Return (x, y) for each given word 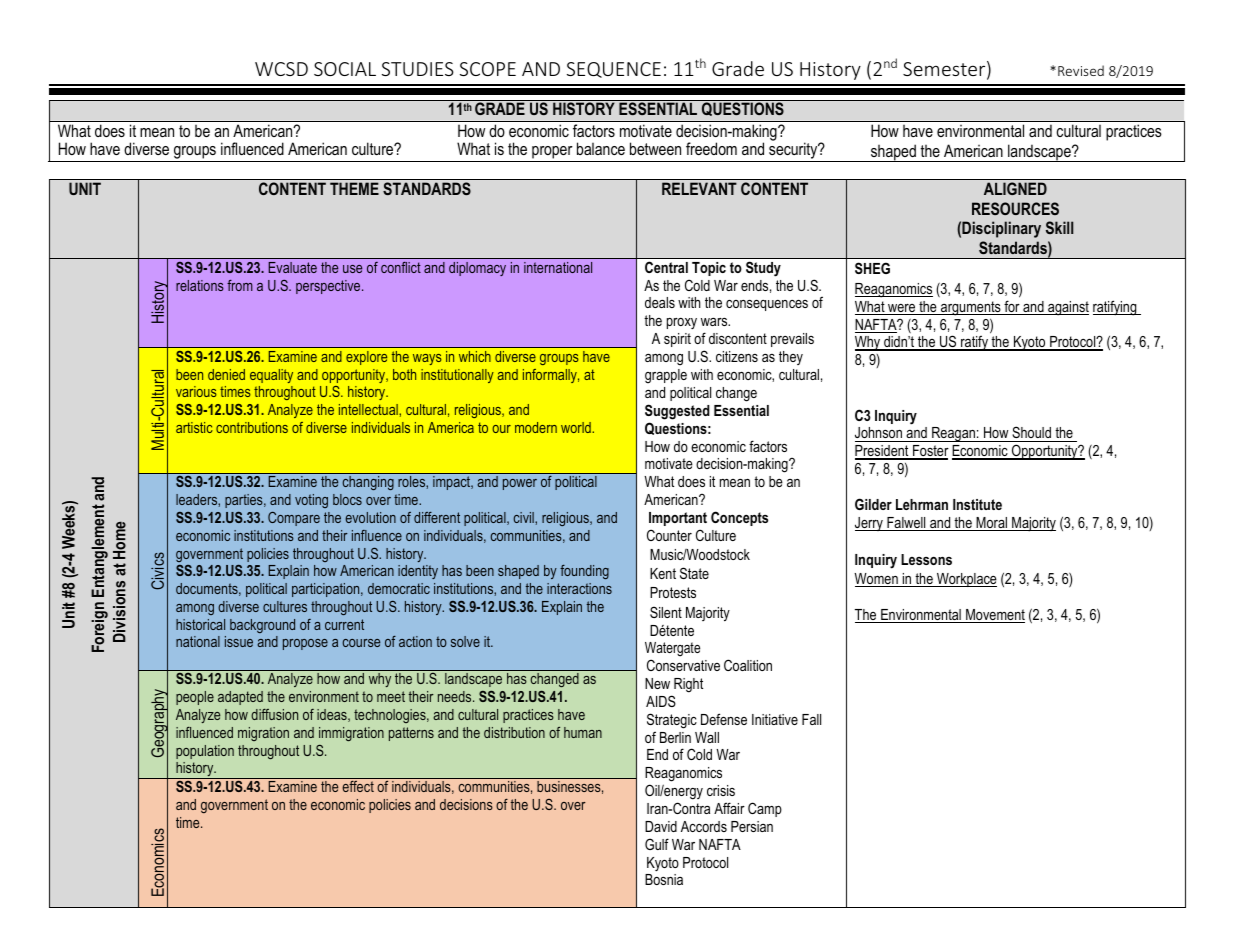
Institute (977, 504)
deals (660, 302)
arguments (971, 308)
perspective (329, 287)
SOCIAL (345, 69)
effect (358, 786)
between (655, 148)
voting (311, 501)
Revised (1081, 70)
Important (678, 519)
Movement (994, 616)
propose (305, 644)
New (657, 683)
